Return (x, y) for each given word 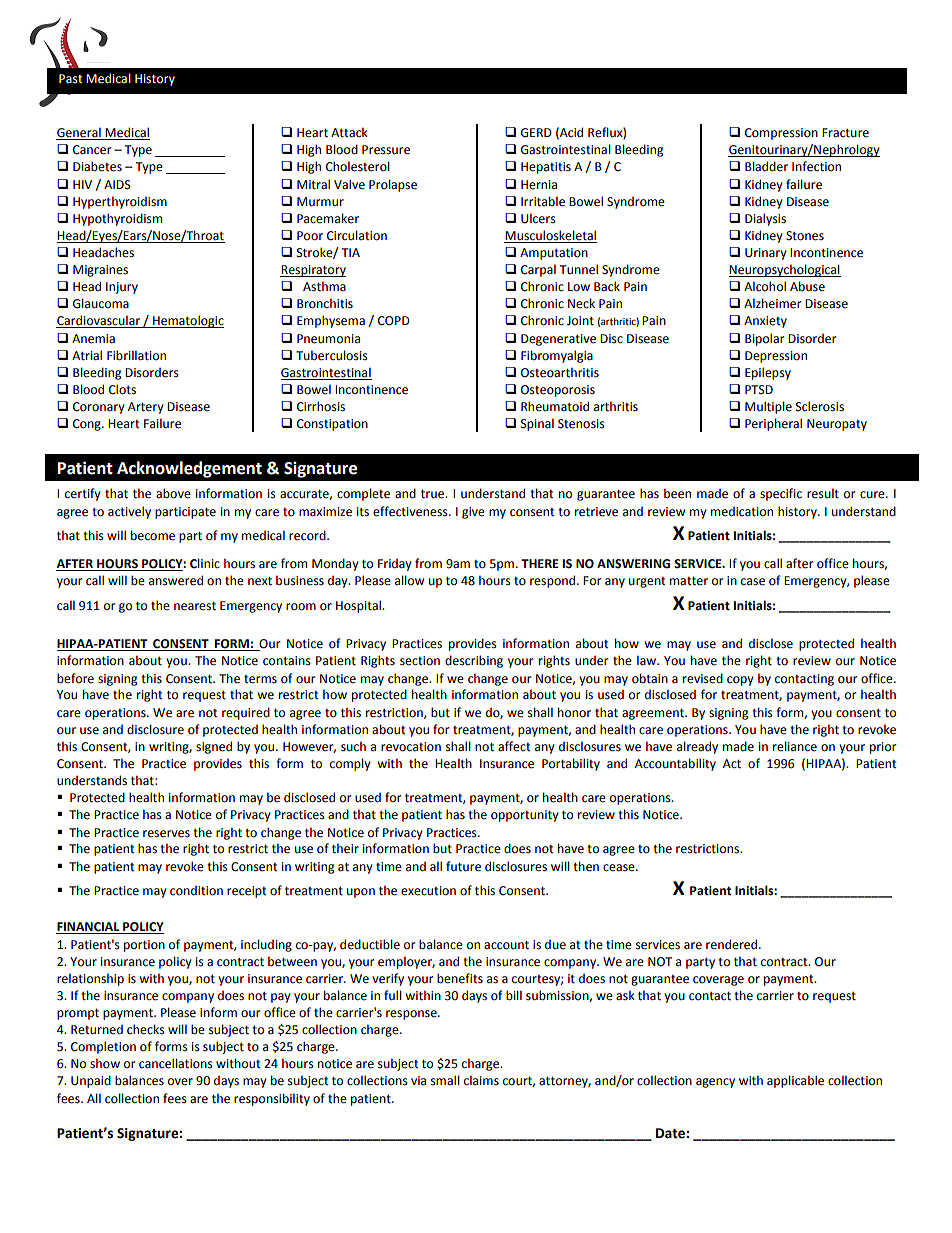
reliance (795, 746)
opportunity (525, 816)
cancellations (176, 1063)
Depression (776, 357)
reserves (166, 834)
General (79, 134)
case (753, 582)
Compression (781, 134)
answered (176, 580)
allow (409, 580)
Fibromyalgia (557, 356)
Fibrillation (136, 355)
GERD (536, 133)
